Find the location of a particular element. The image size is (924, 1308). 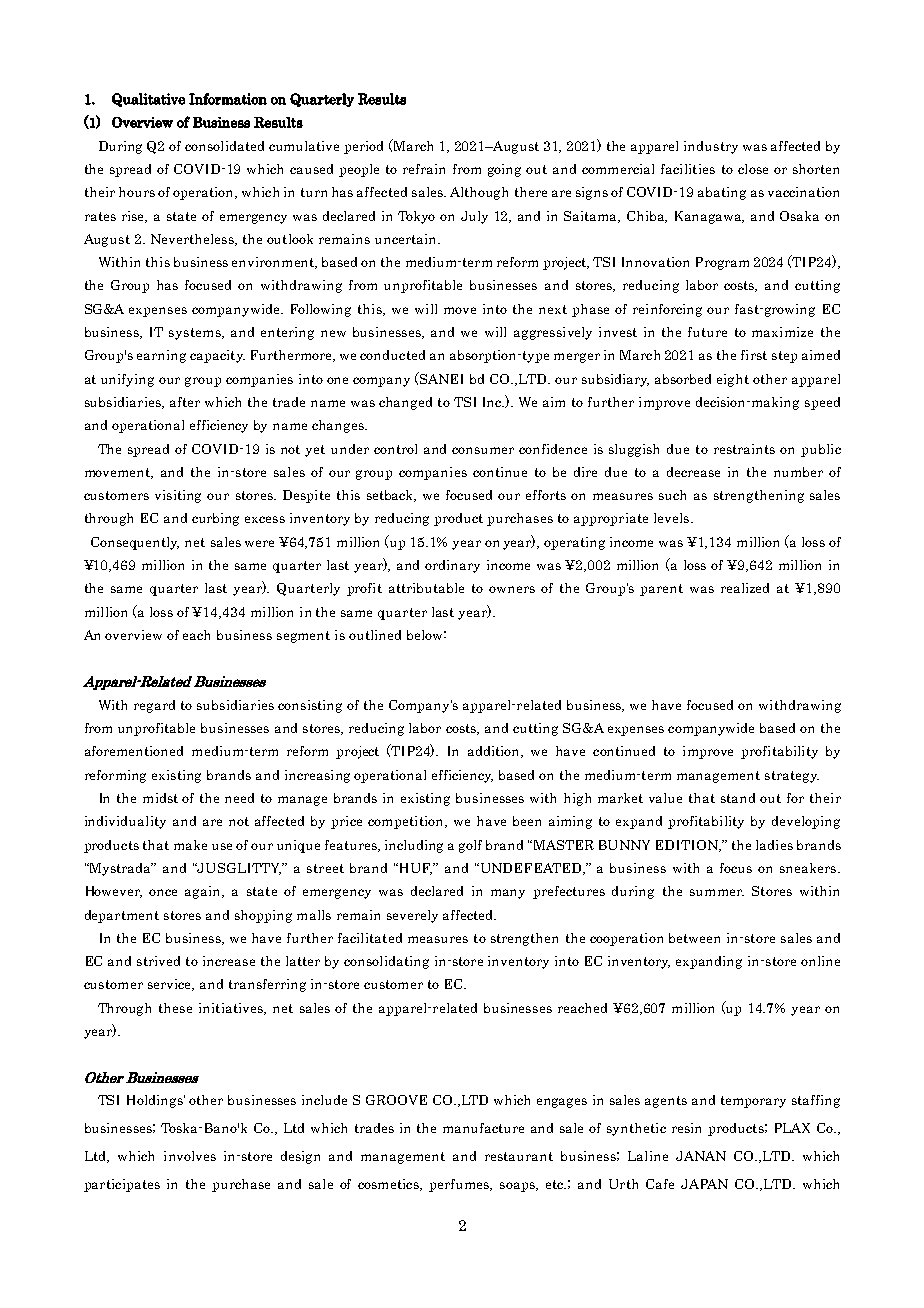

refrain is located at coordinates (424, 169).
